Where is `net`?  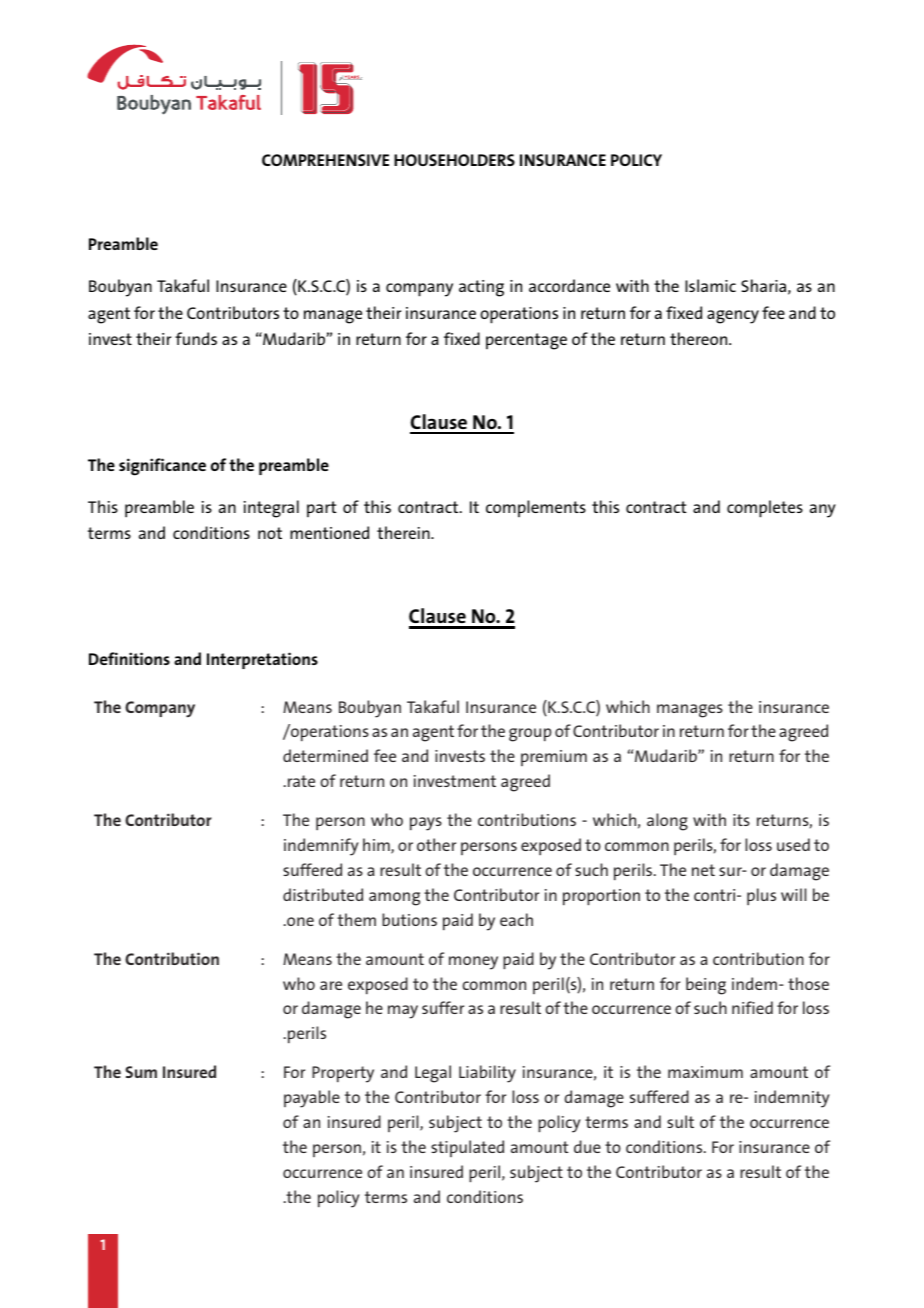 net is located at coordinates (703, 870).
